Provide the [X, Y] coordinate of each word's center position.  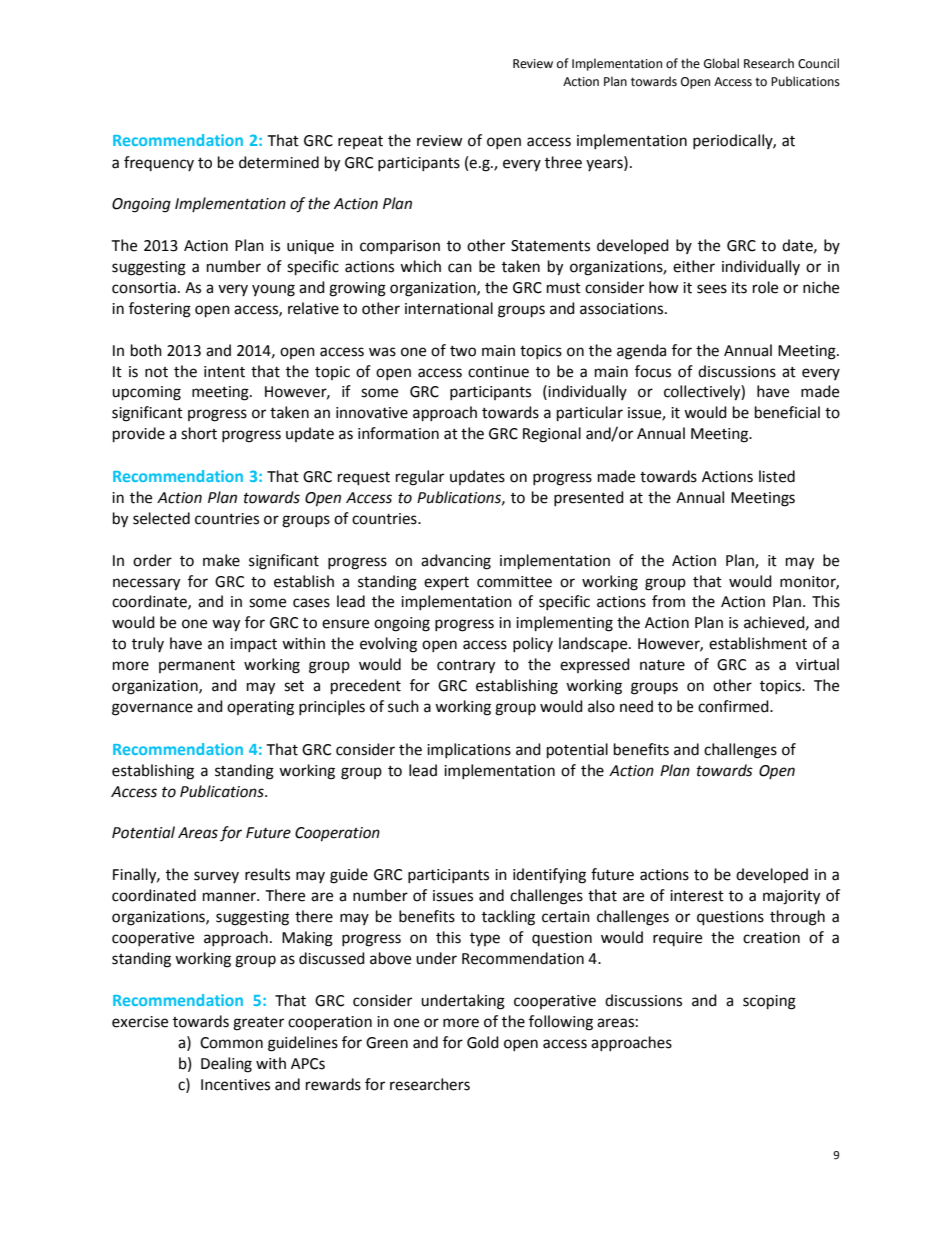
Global [721, 63]
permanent [197, 666]
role [765, 287]
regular [420, 478]
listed [777, 476]
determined [279, 162]
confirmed [734, 706]
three [563, 162]
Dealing [226, 1065]
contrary [466, 667]
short [199, 433]
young [273, 290]
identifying [549, 876]
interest [697, 896]
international [449, 308]
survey [216, 877]
